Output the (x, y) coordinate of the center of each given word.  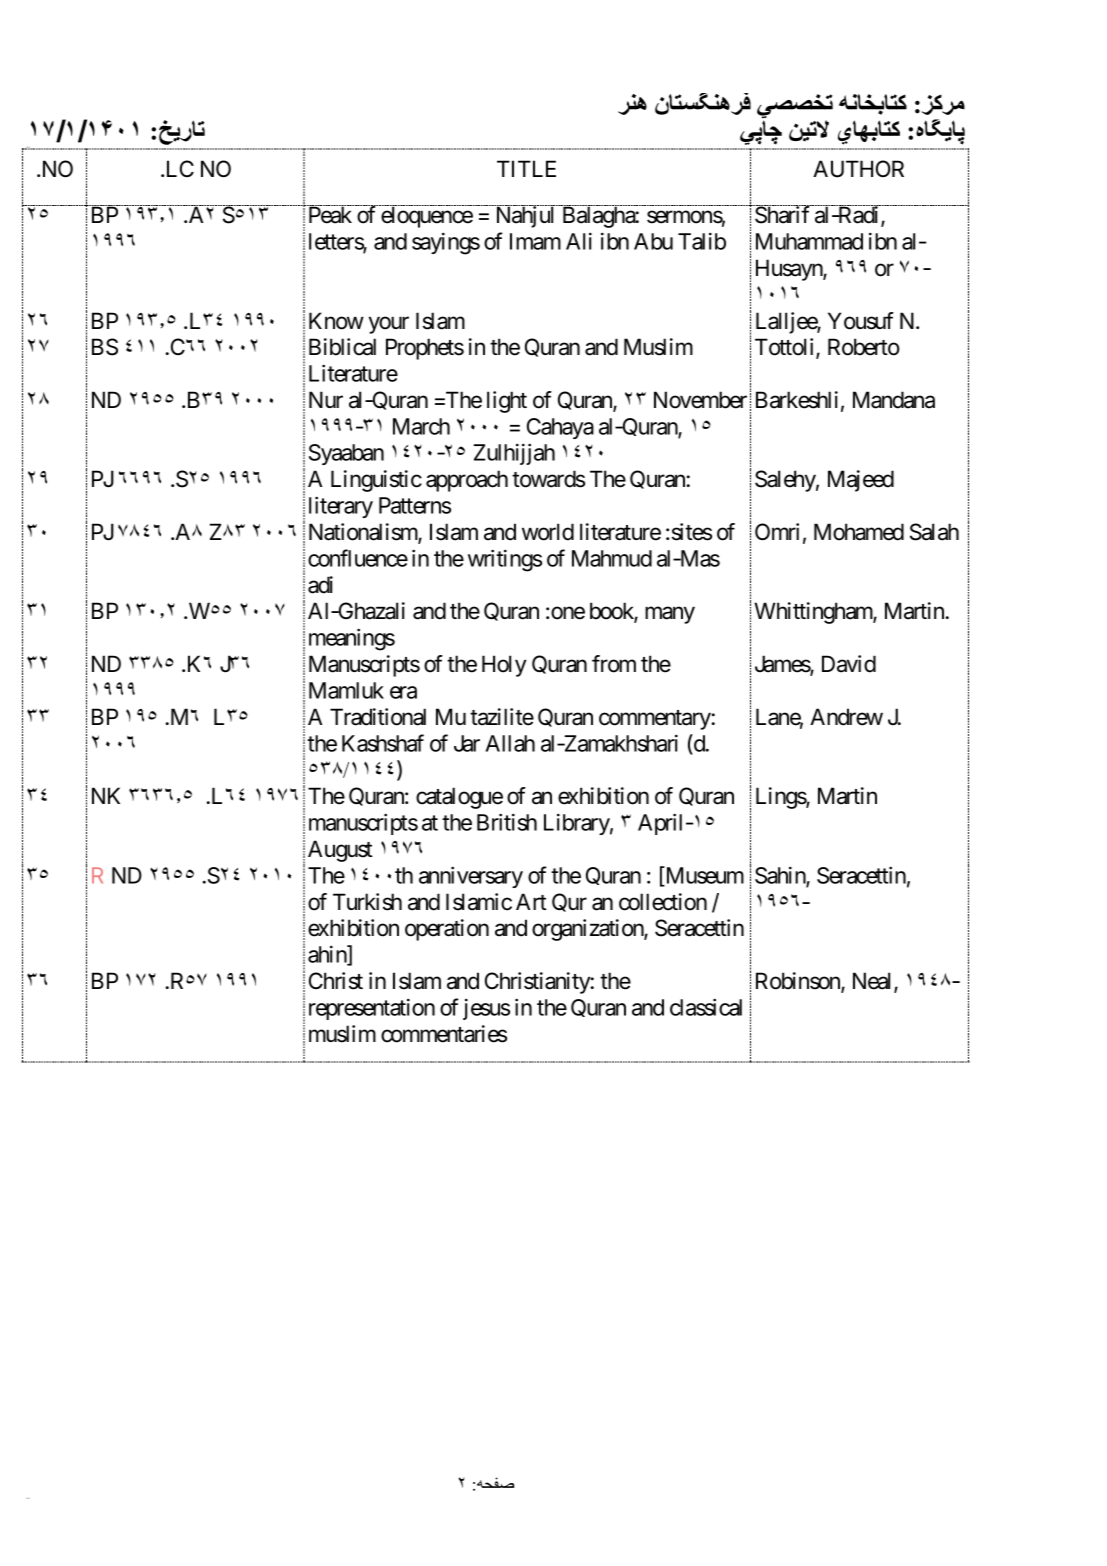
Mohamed (859, 532)
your (389, 325)
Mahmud (612, 558)
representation (372, 1009)
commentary (655, 720)
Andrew (846, 717)
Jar (467, 743)
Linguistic (376, 481)
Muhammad (809, 241)
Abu (653, 241)
